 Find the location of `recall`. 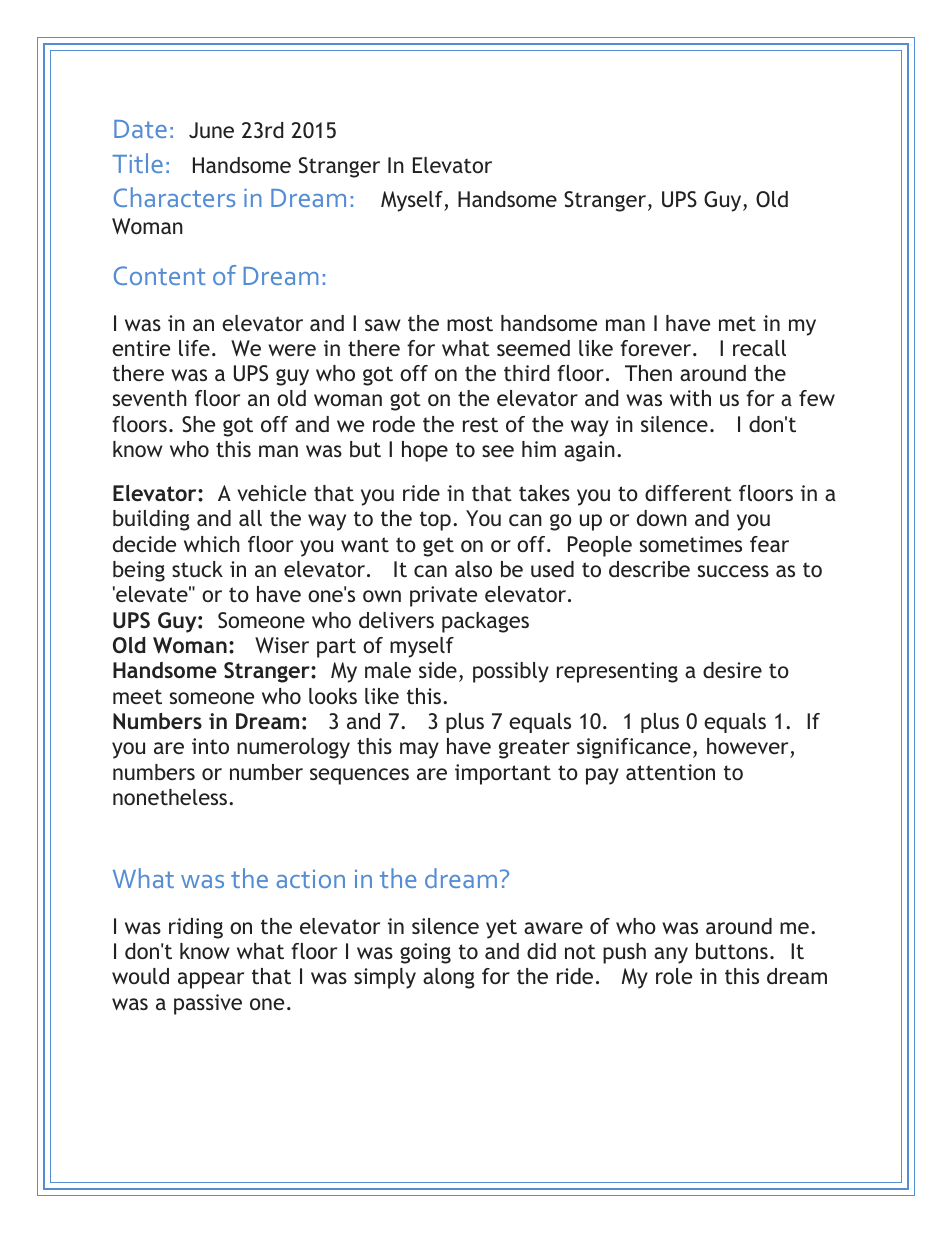

recall is located at coordinates (759, 348).
